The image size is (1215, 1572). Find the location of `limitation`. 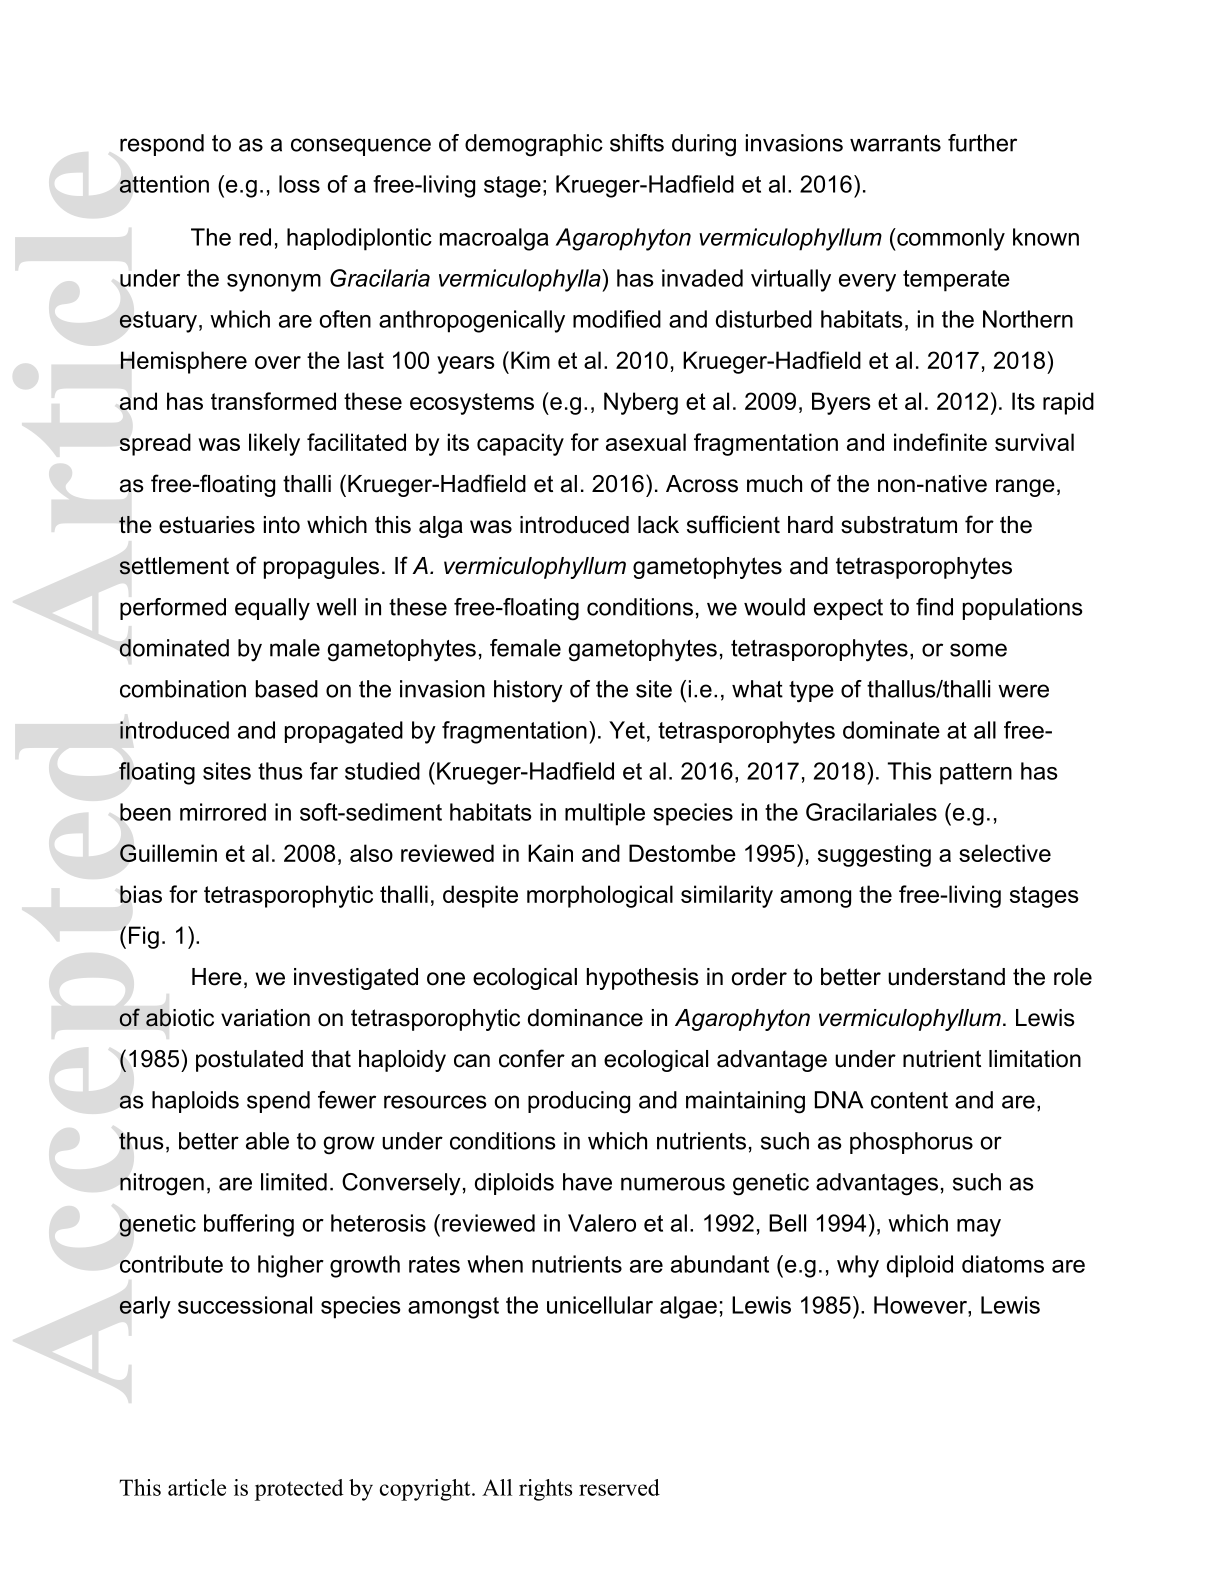

limitation is located at coordinates (1035, 1059).
